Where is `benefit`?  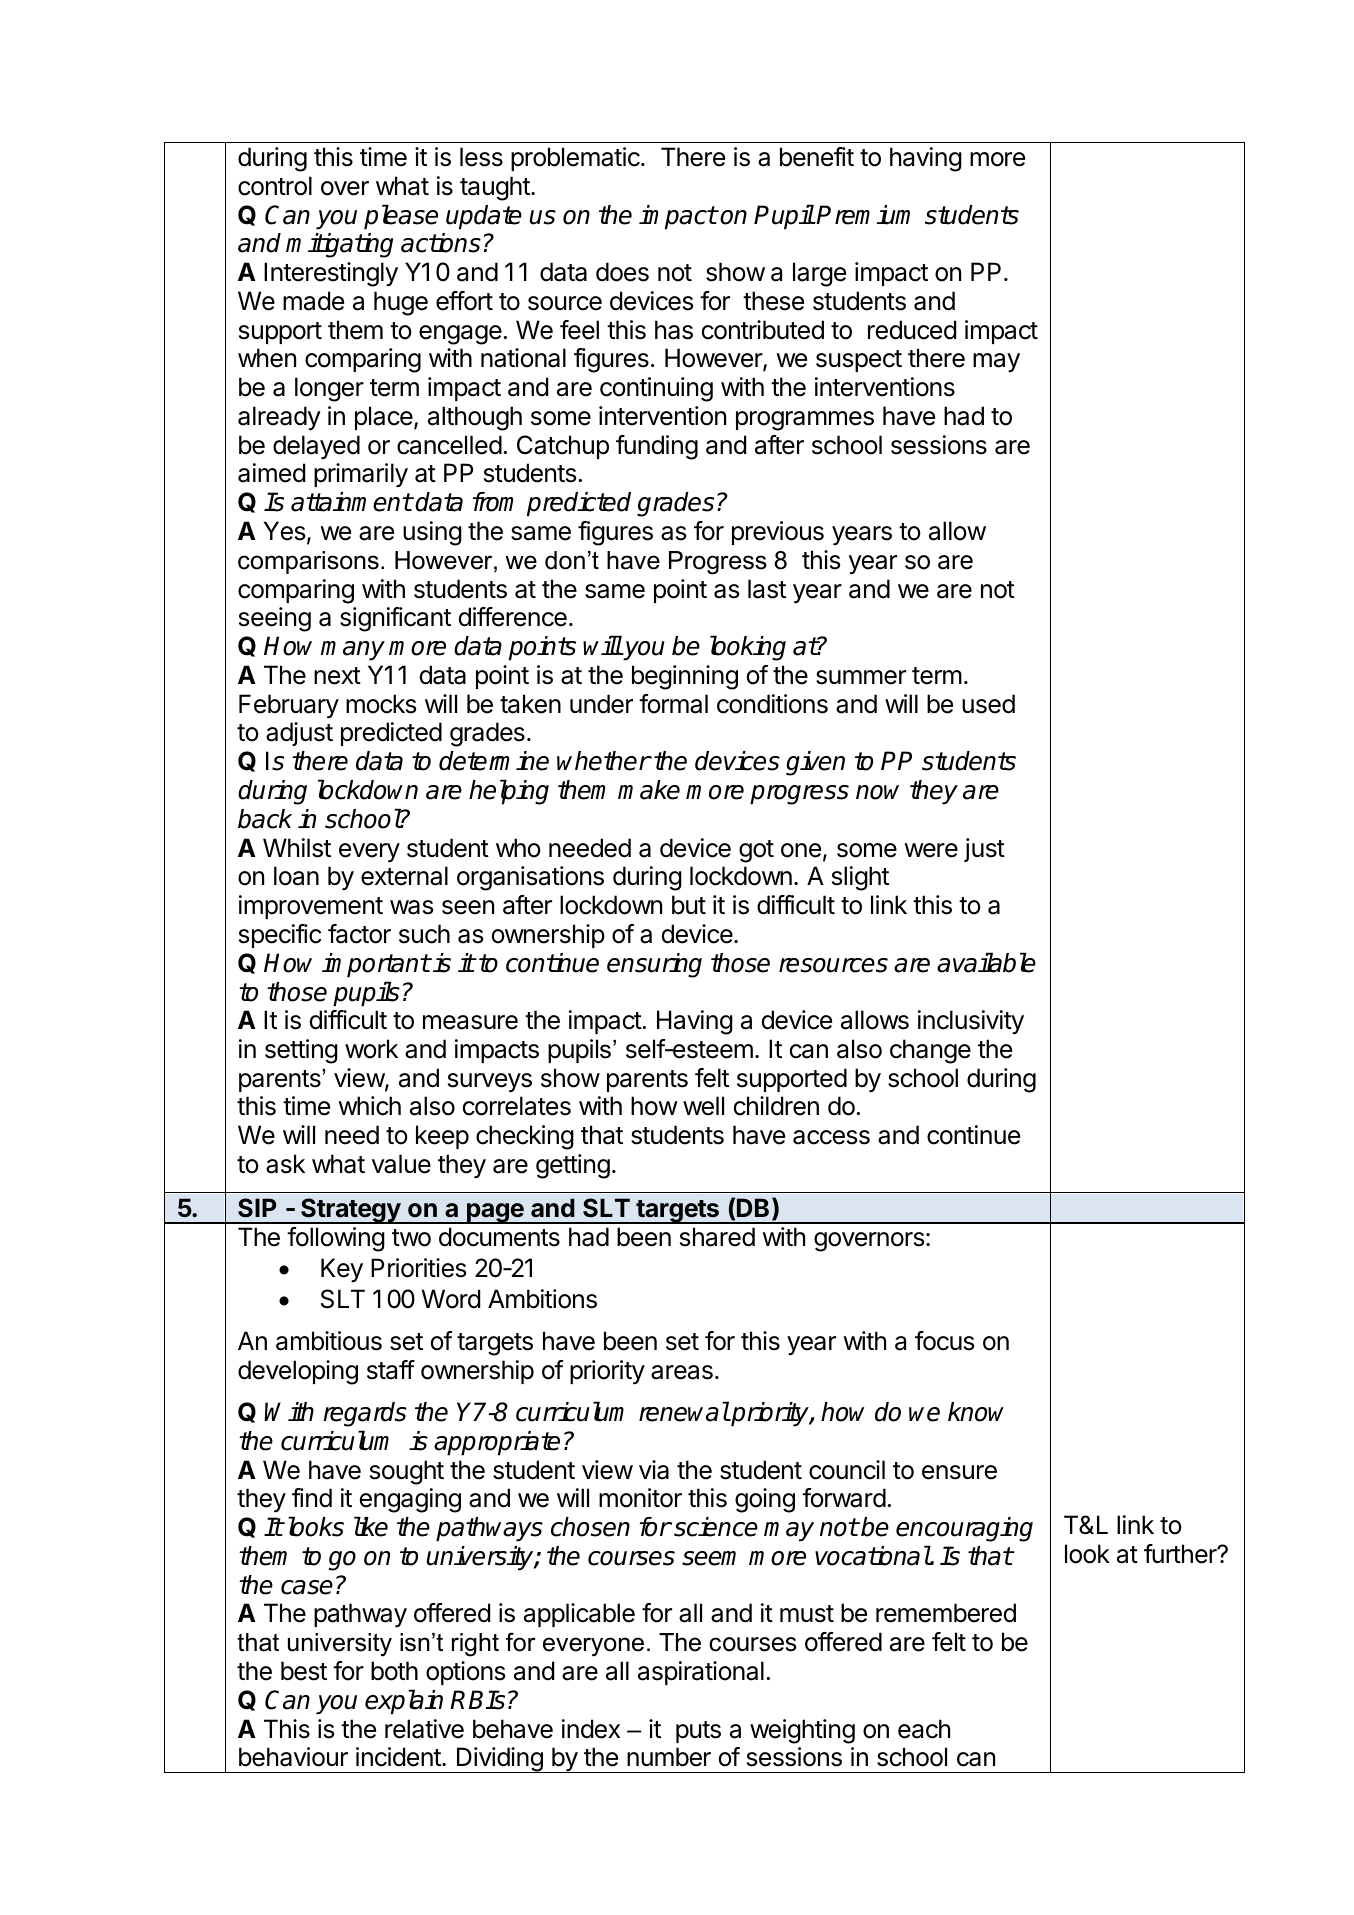
benefit is located at coordinates (817, 157).
